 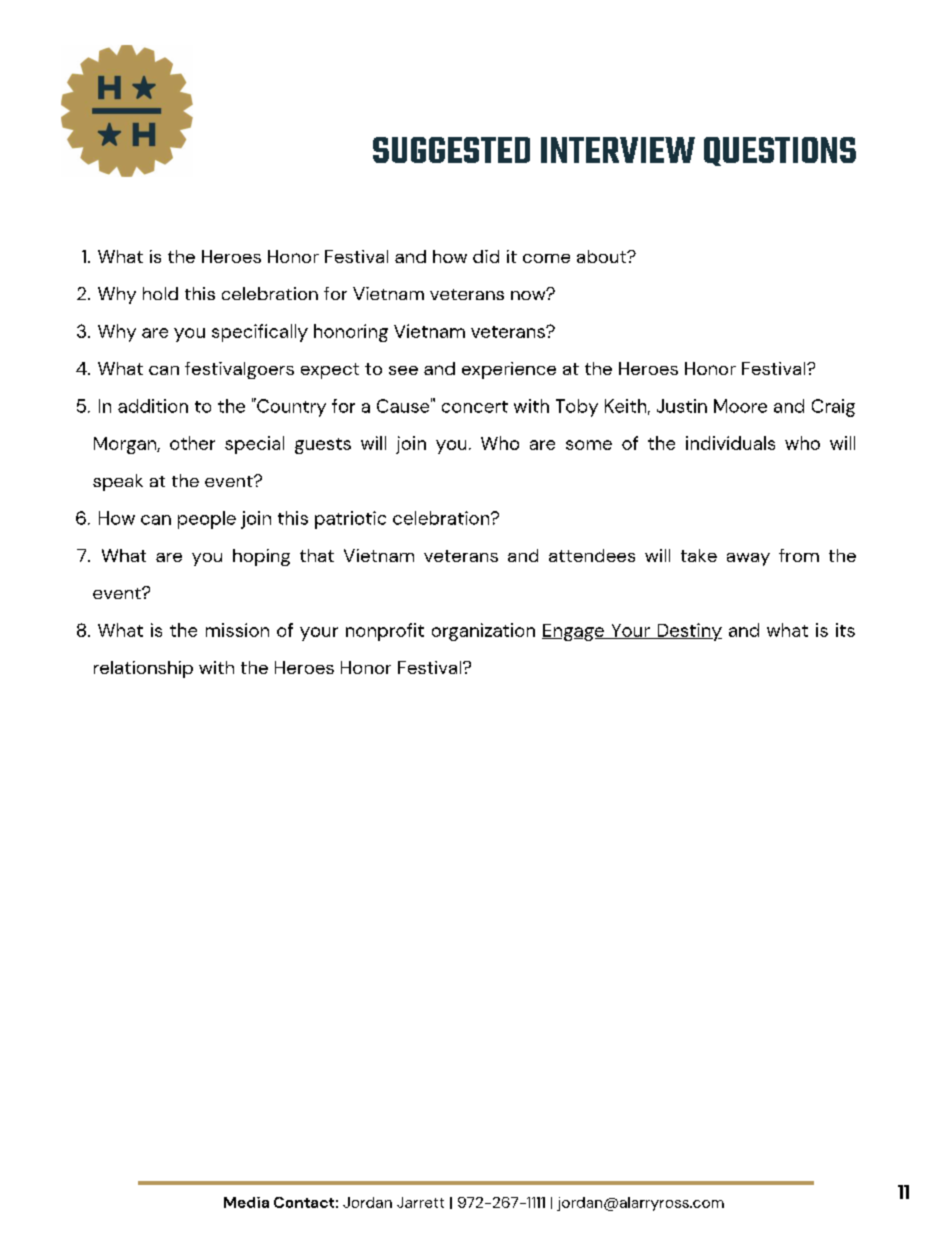 What do you see at coordinates (845, 630) in the screenshot?
I see `its` at bounding box center [845, 630].
